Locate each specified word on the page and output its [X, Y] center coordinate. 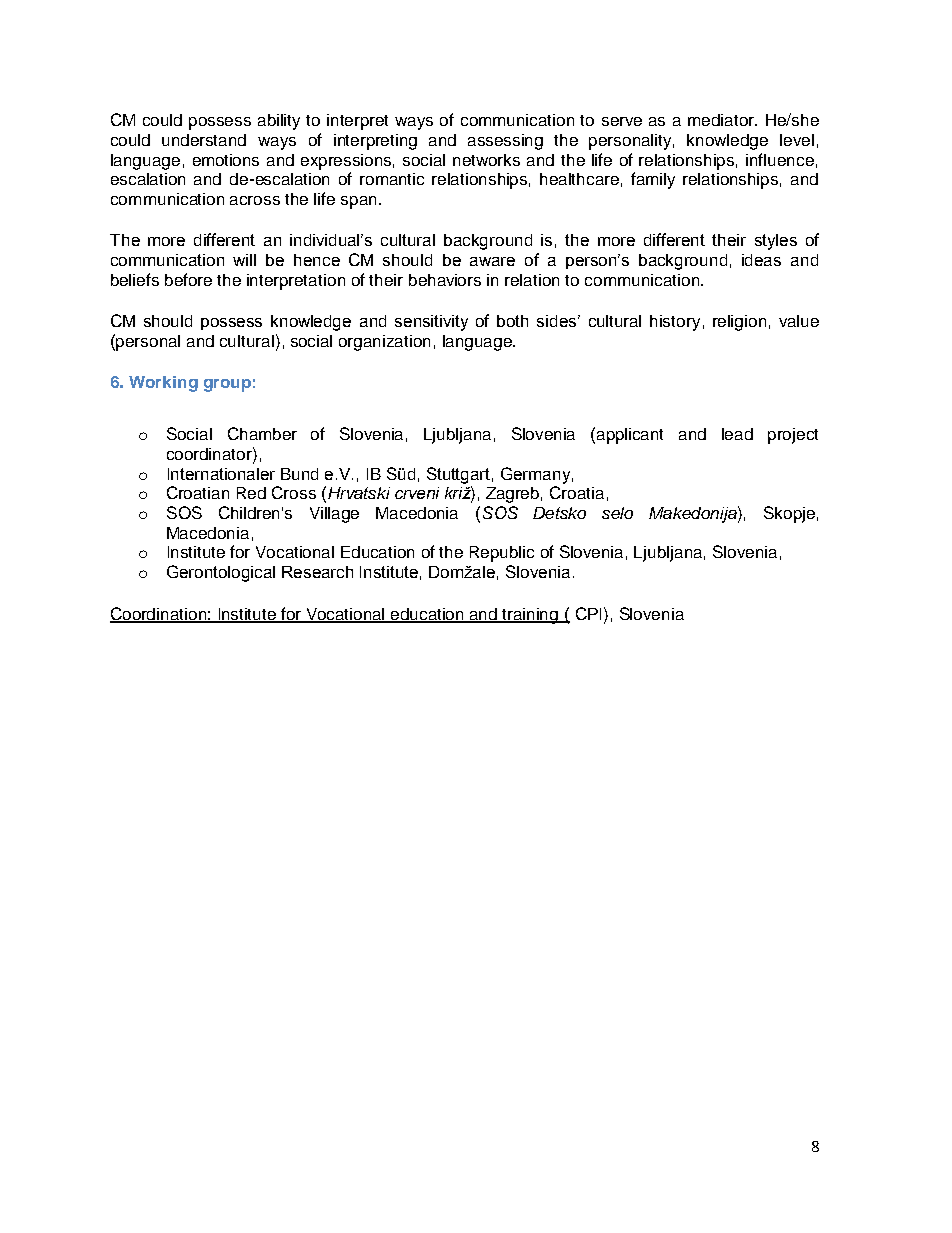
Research [317, 572]
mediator [722, 120]
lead [737, 434]
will [244, 260]
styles [776, 242]
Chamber [262, 433]
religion [739, 323]
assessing [505, 142]
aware [492, 261]
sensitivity [431, 323]
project [793, 436]
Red [251, 493]
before [188, 279]
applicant [630, 436]
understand [204, 140]
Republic [502, 554]
